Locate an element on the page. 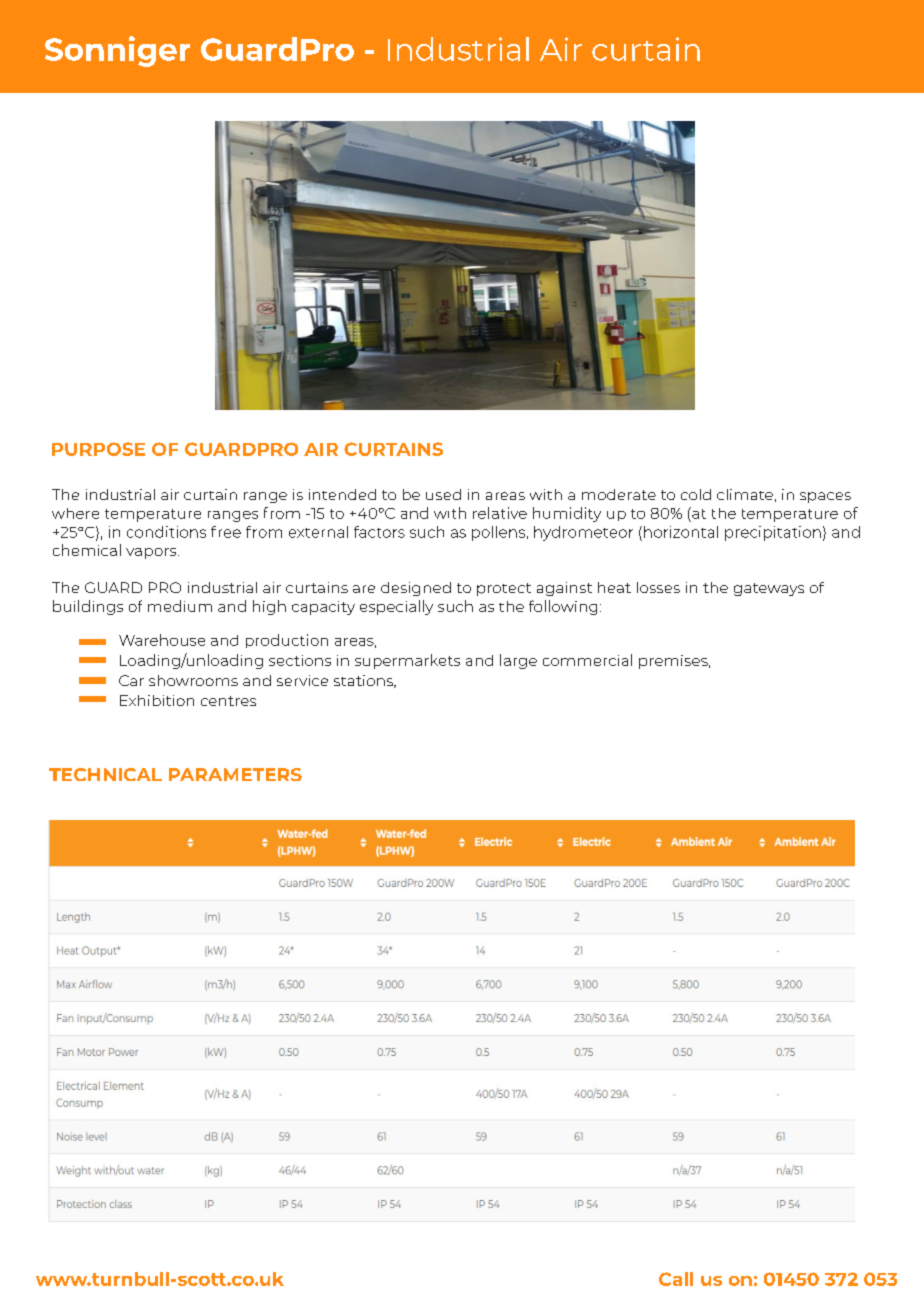  commercial is located at coordinates (587, 660).
